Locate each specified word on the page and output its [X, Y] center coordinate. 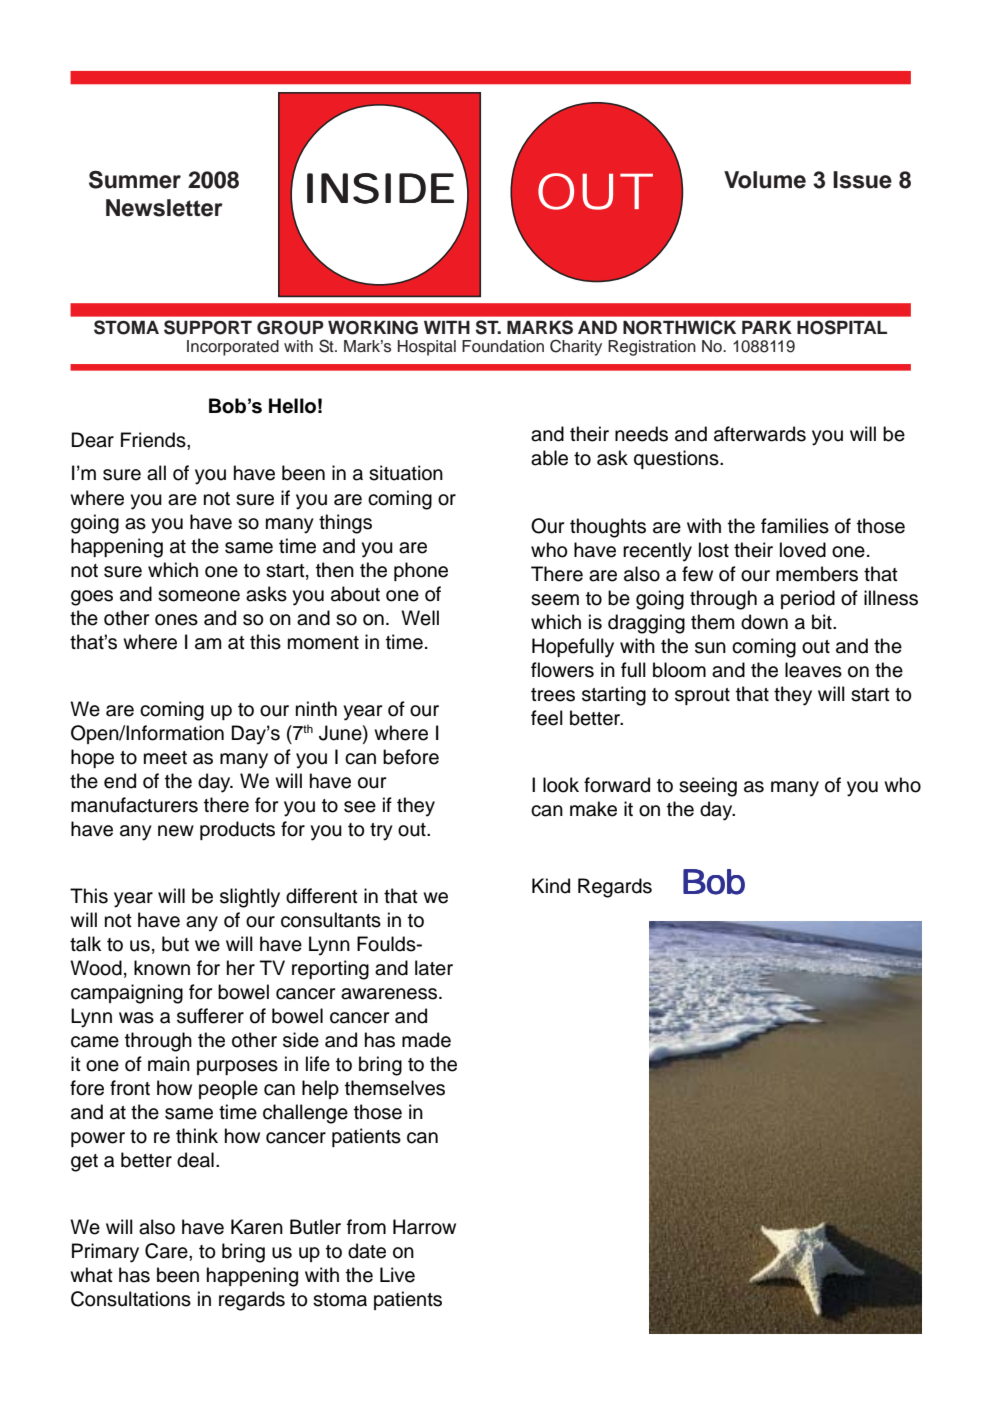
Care [167, 1251]
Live [397, 1275]
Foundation [503, 346]
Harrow [424, 1227]
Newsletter [164, 208]
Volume [765, 180]
